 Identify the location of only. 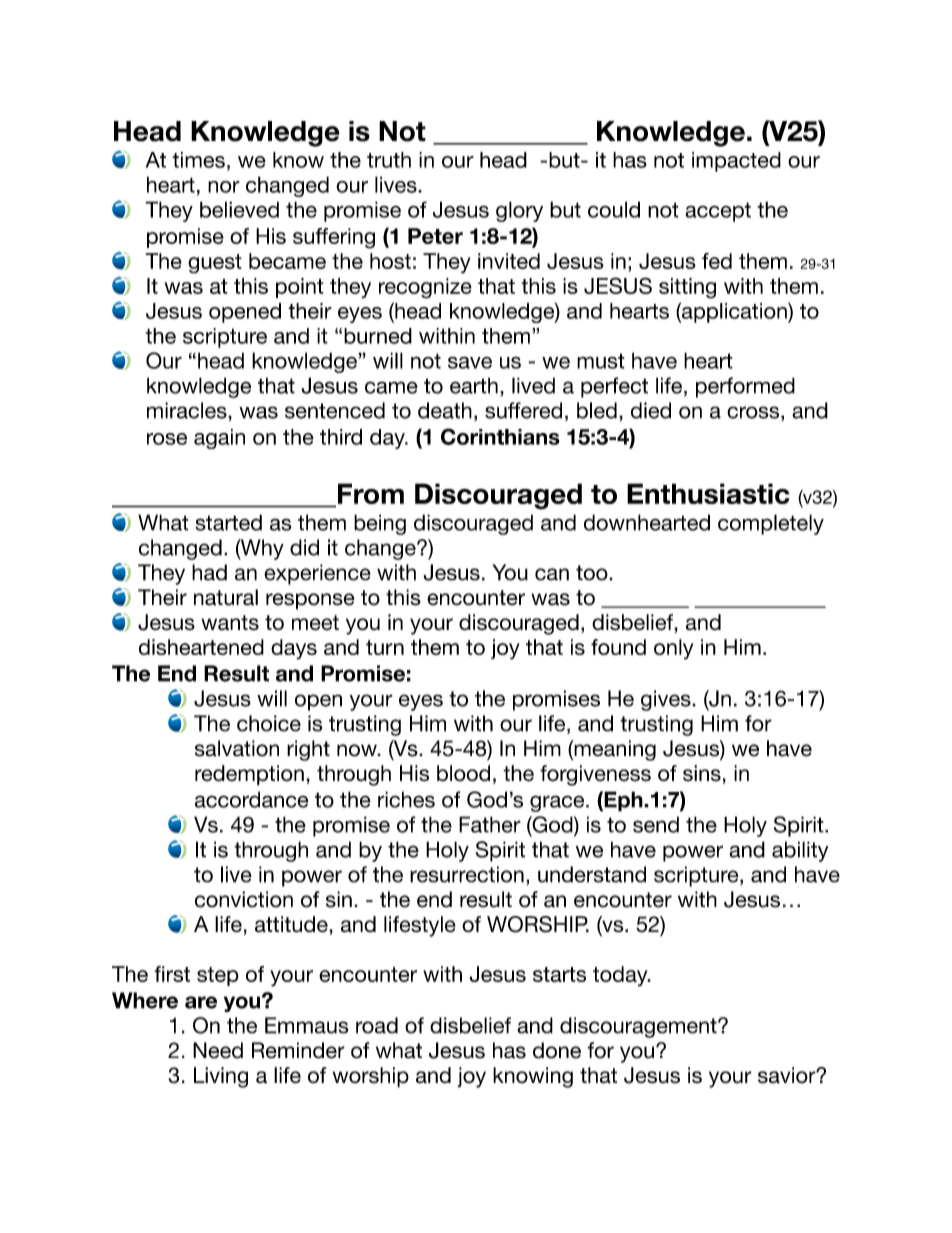
(673, 649).
